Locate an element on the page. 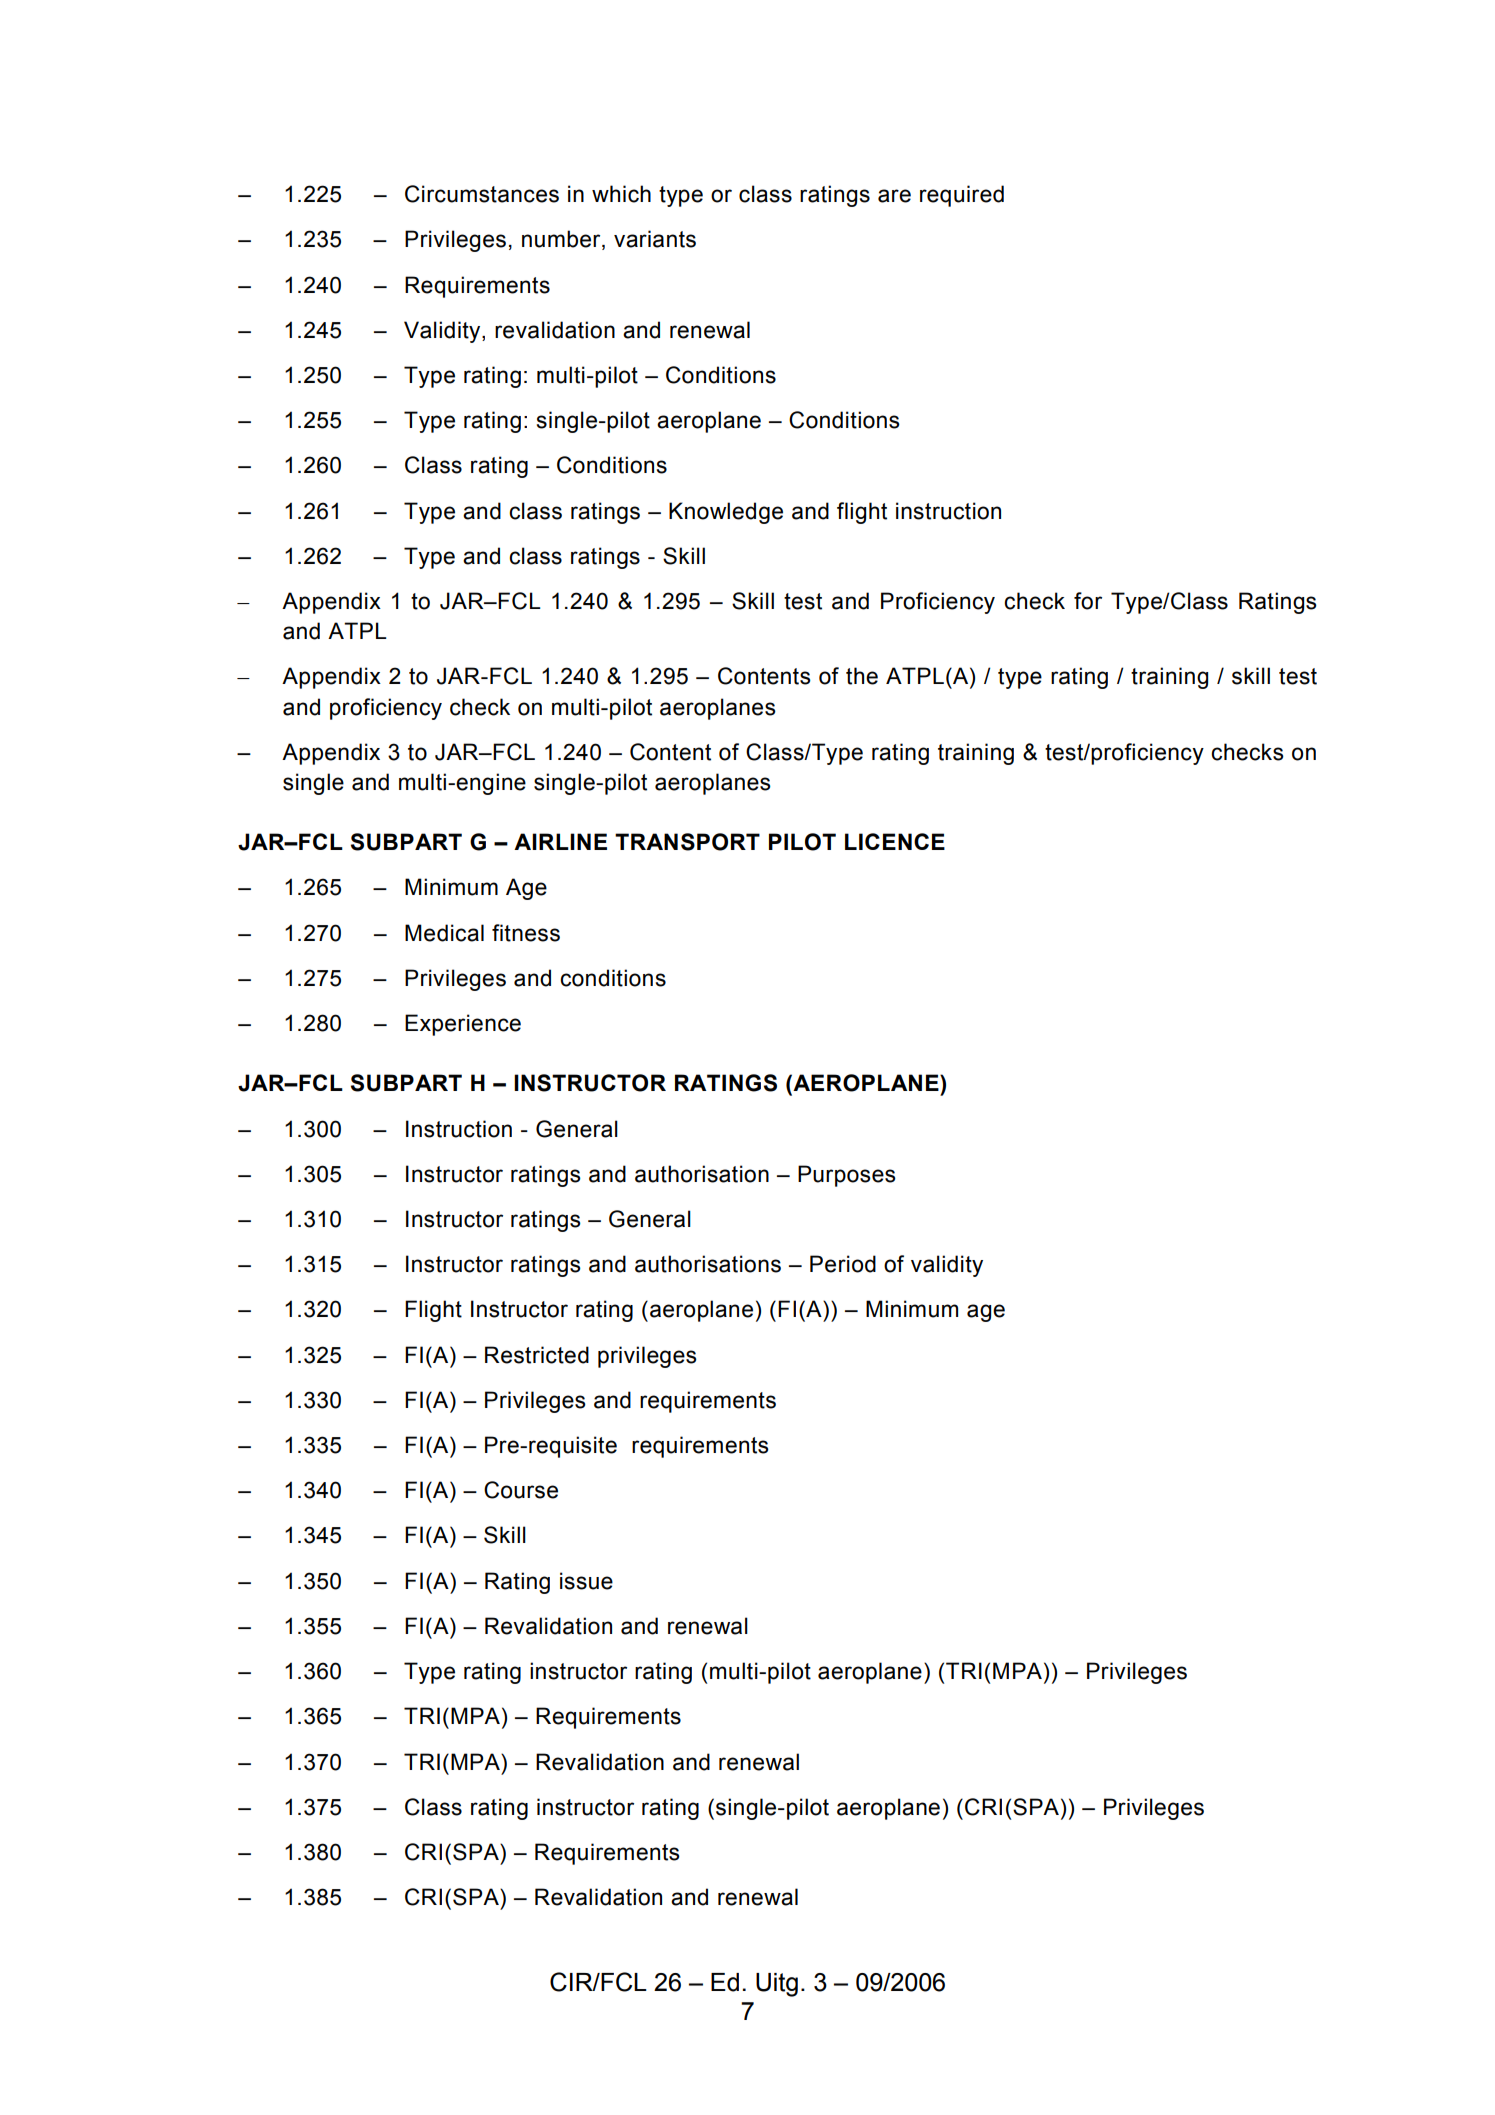 Image resolution: width=1495 pixels, height=2115 pixels. variants is located at coordinates (655, 239).
